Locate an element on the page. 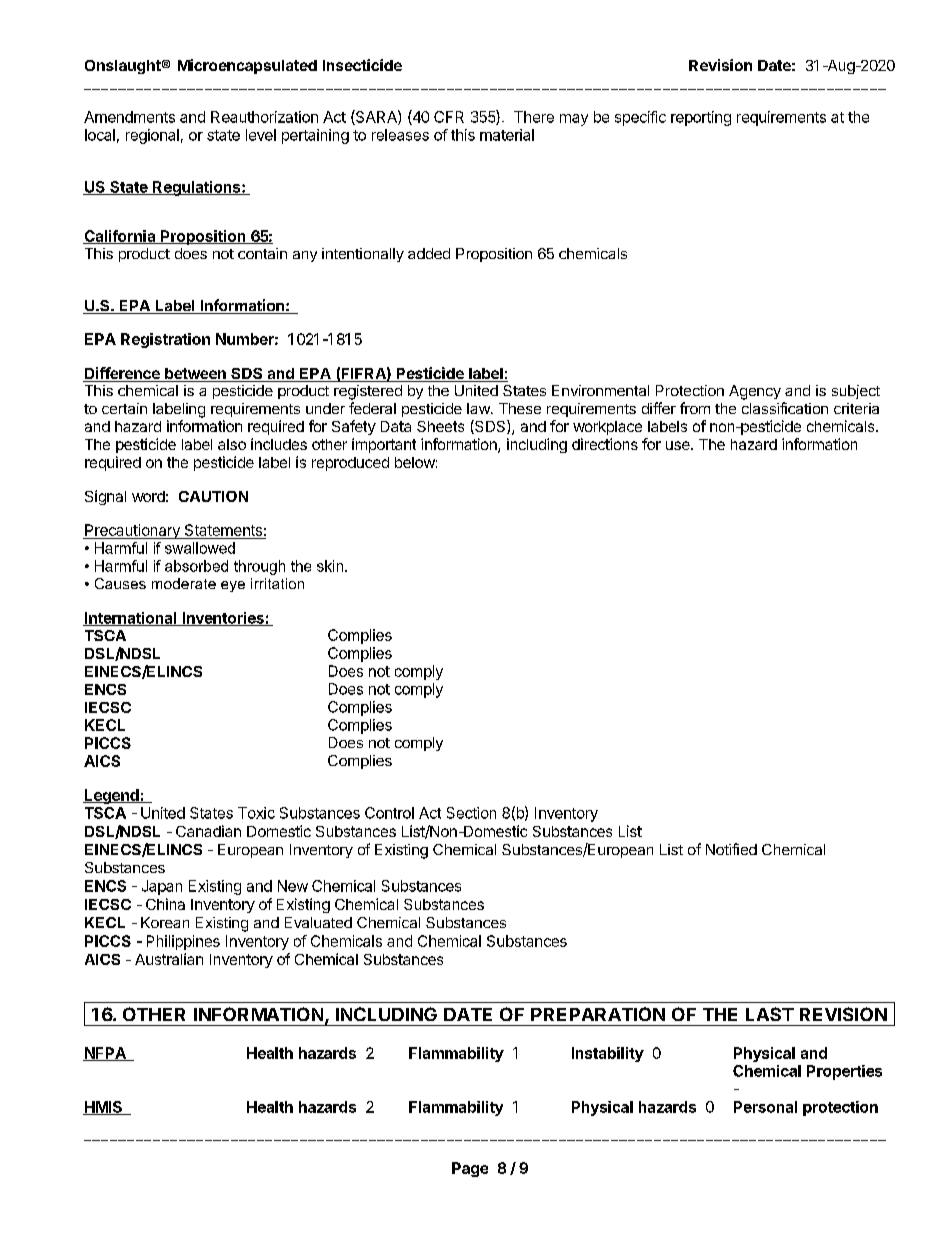  NFPA is located at coordinates (105, 1054).
